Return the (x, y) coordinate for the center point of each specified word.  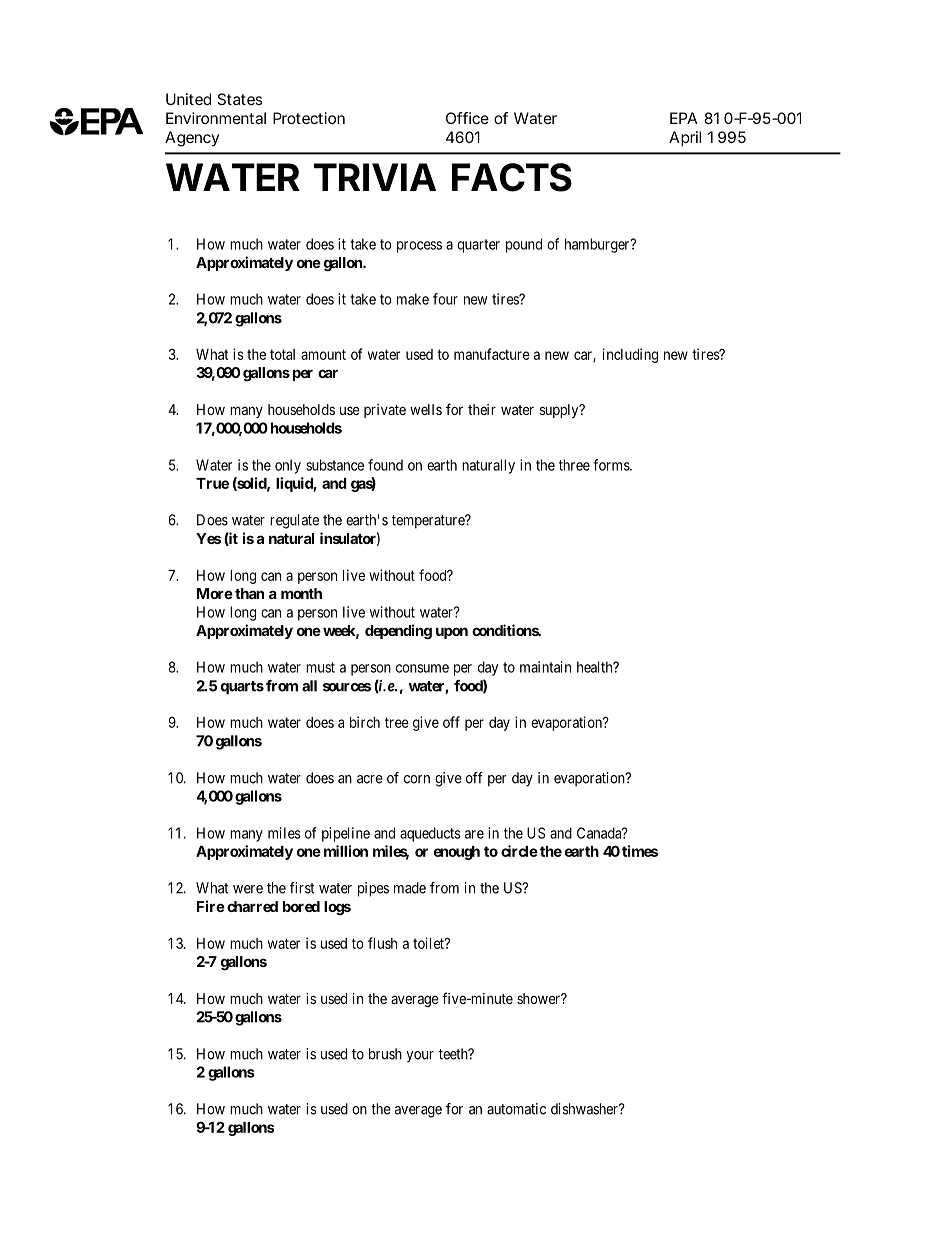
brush (385, 1054)
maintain (545, 667)
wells (426, 409)
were (248, 889)
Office (467, 118)
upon (452, 633)
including (630, 355)
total (282, 354)
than (249, 593)
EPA (684, 118)
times (640, 851)
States (240, 99)
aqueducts (430, 834)
